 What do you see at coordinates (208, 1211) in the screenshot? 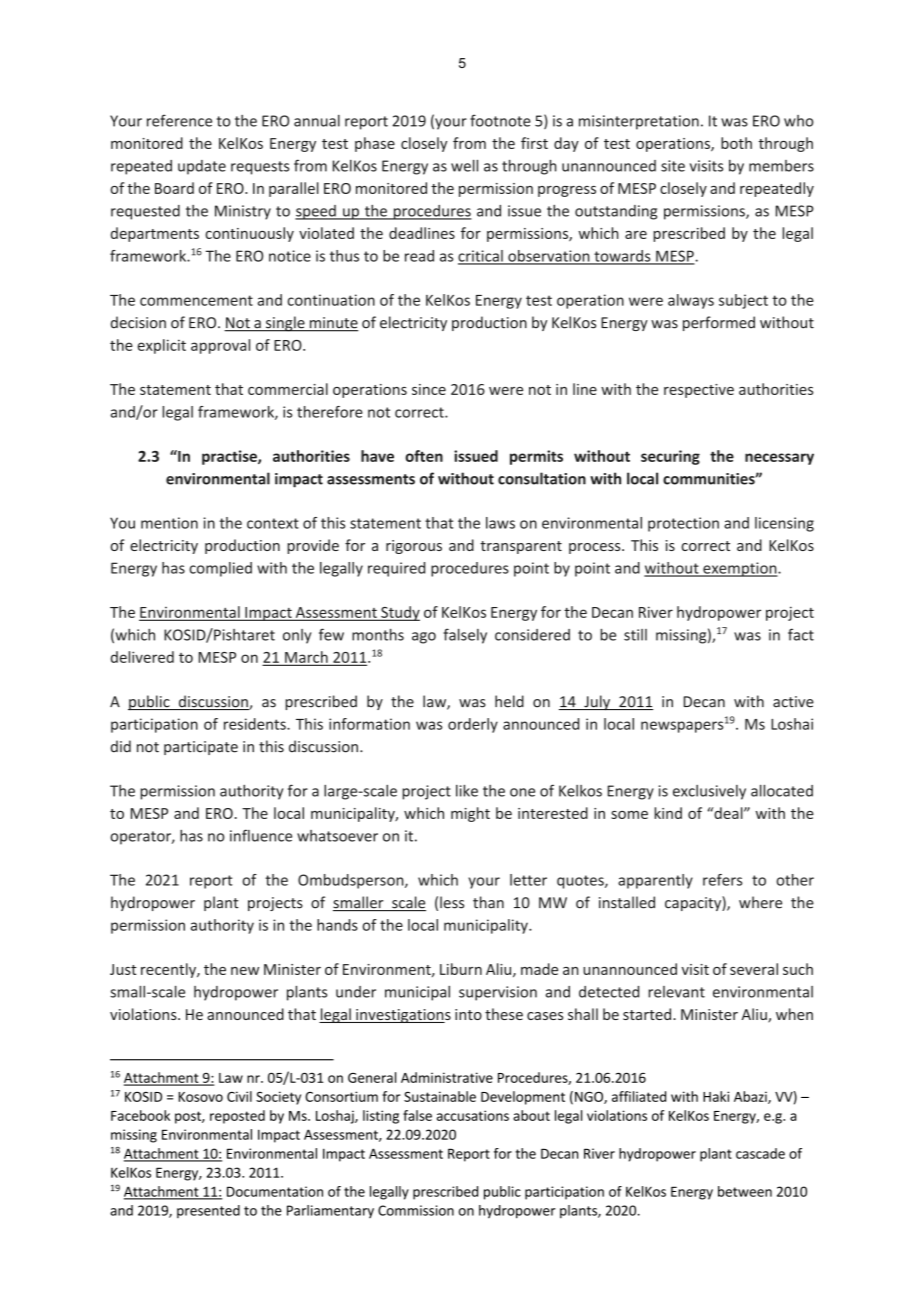
I see `presented` at bounding box center [208, 1211].
